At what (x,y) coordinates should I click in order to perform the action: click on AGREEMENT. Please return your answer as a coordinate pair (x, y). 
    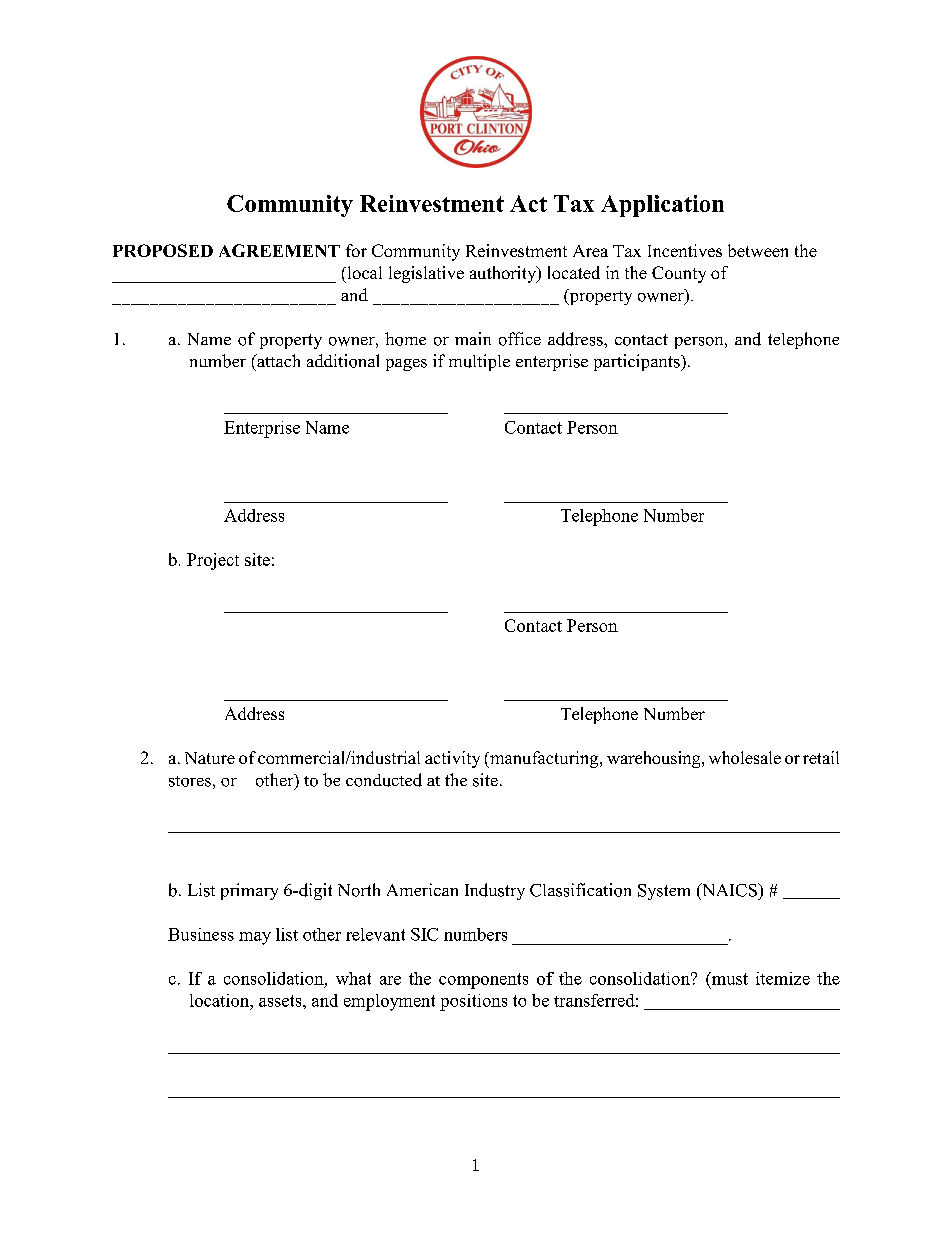
    Looking at the image, I should click on (279, 250).
